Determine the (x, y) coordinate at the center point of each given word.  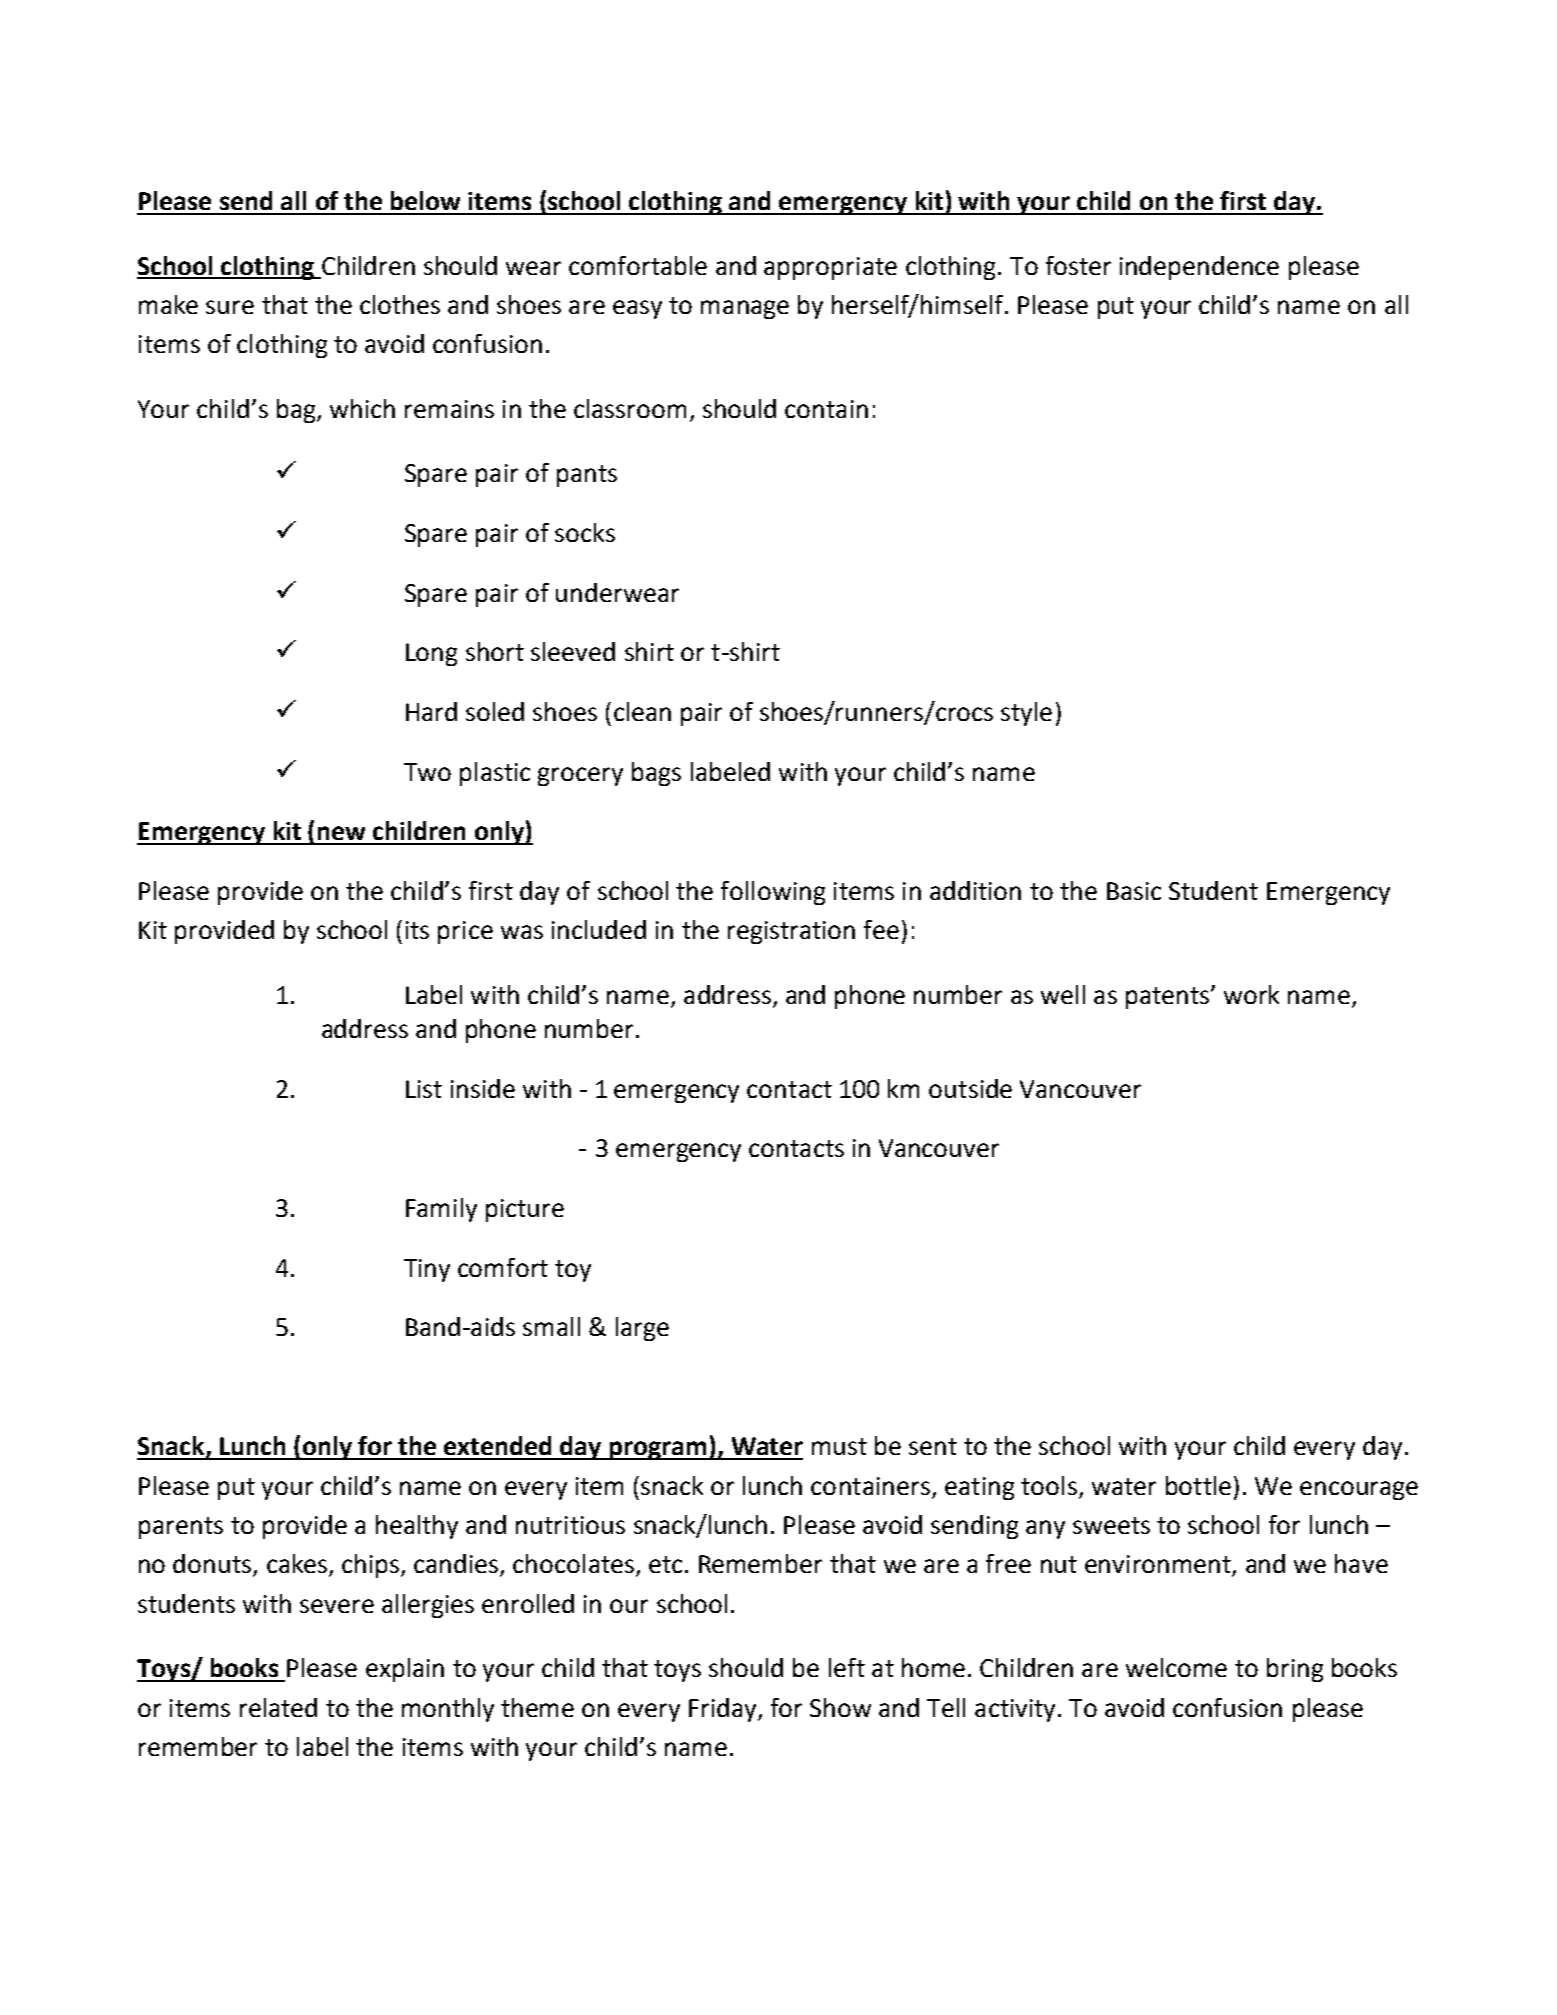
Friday (724, 1710)
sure (230, 307)
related (278, 1707)
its (417, 930)
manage (745, 309)
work (1251, 994)
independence (1199, 268)
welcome (1176, 1667)
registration (791, 932)
